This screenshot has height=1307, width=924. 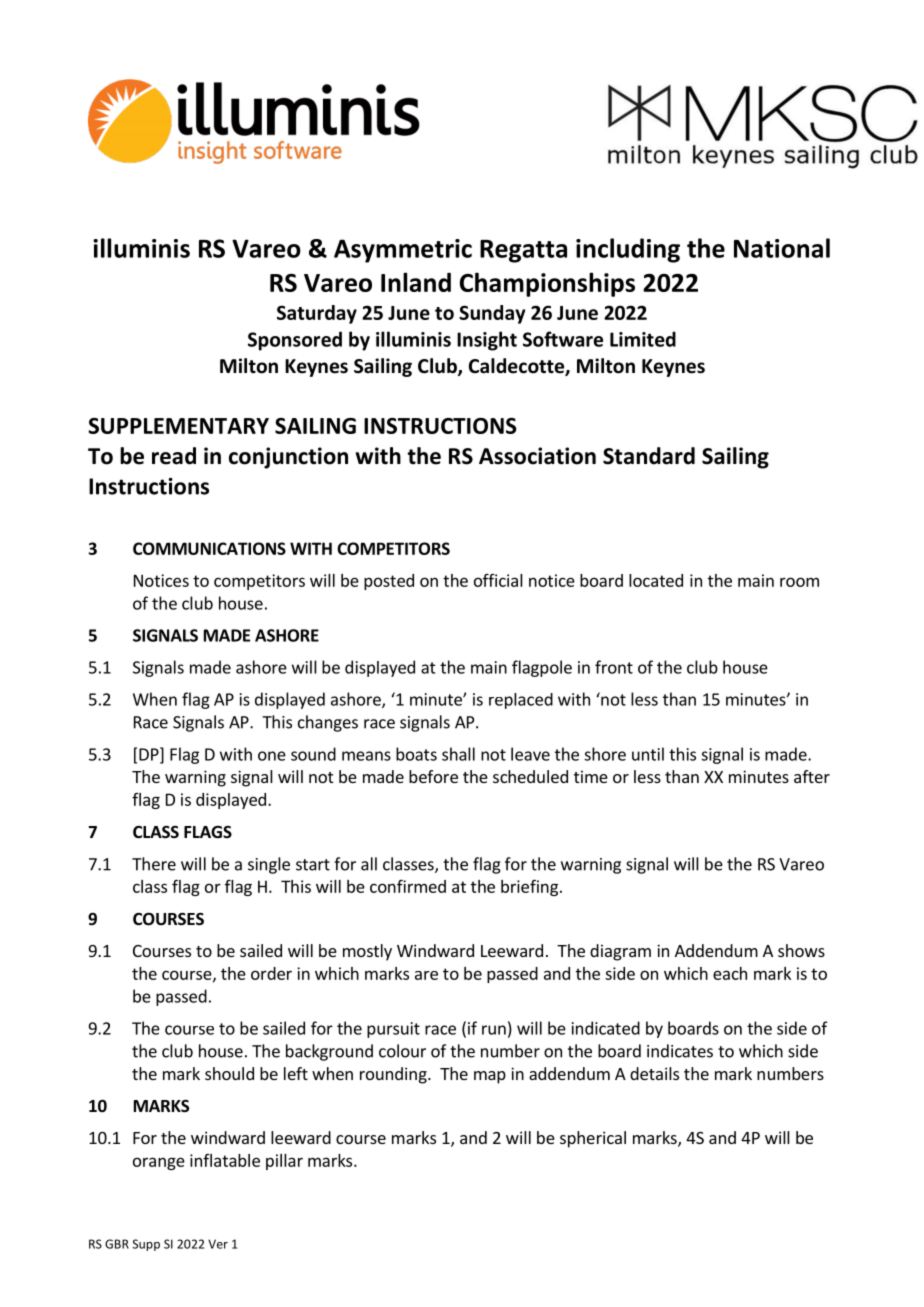 I want to click on confirmed, so click(x=408, y=886).
